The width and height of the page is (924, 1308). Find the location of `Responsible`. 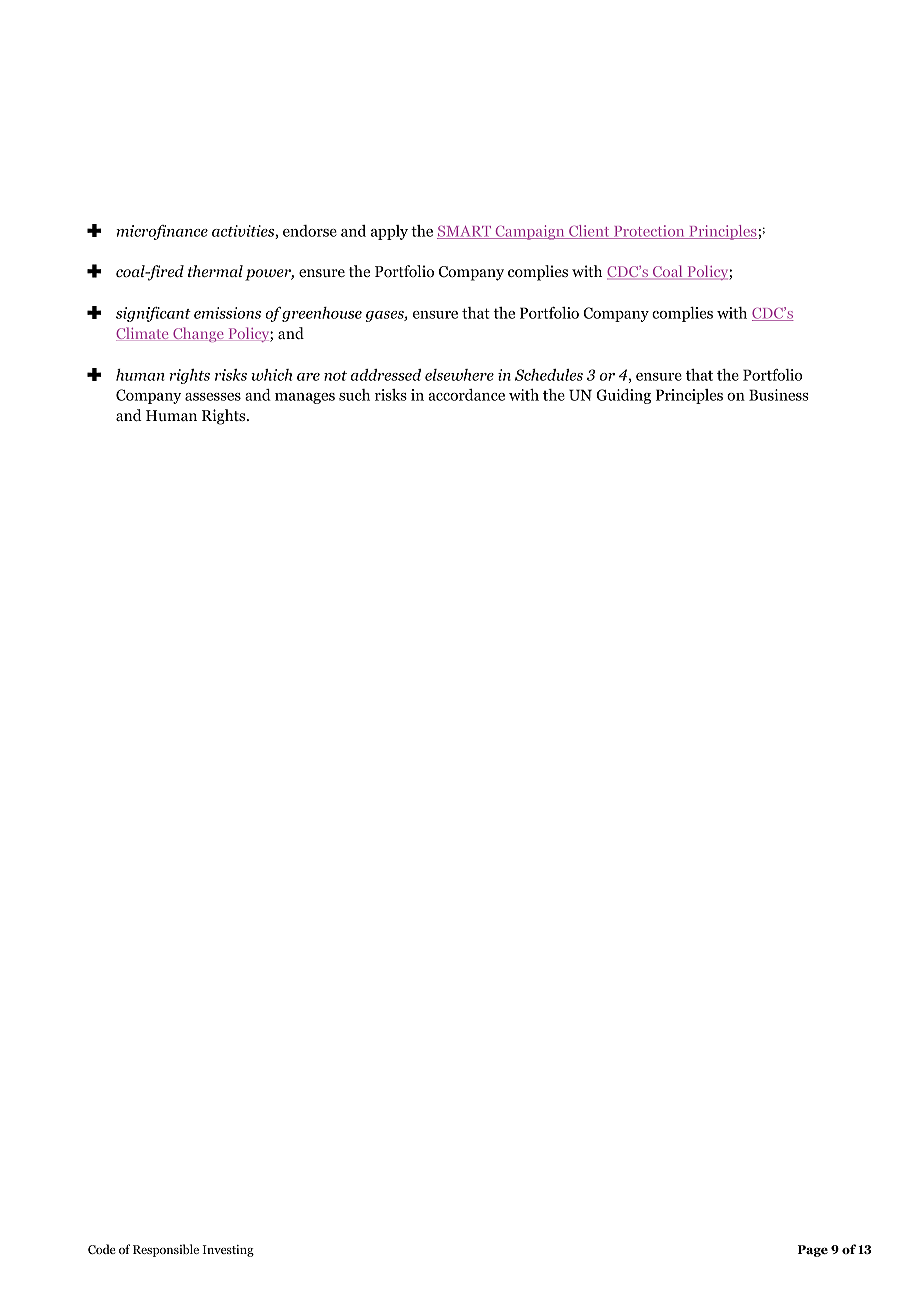

Responsible is located at coordinates (166, 1250).
